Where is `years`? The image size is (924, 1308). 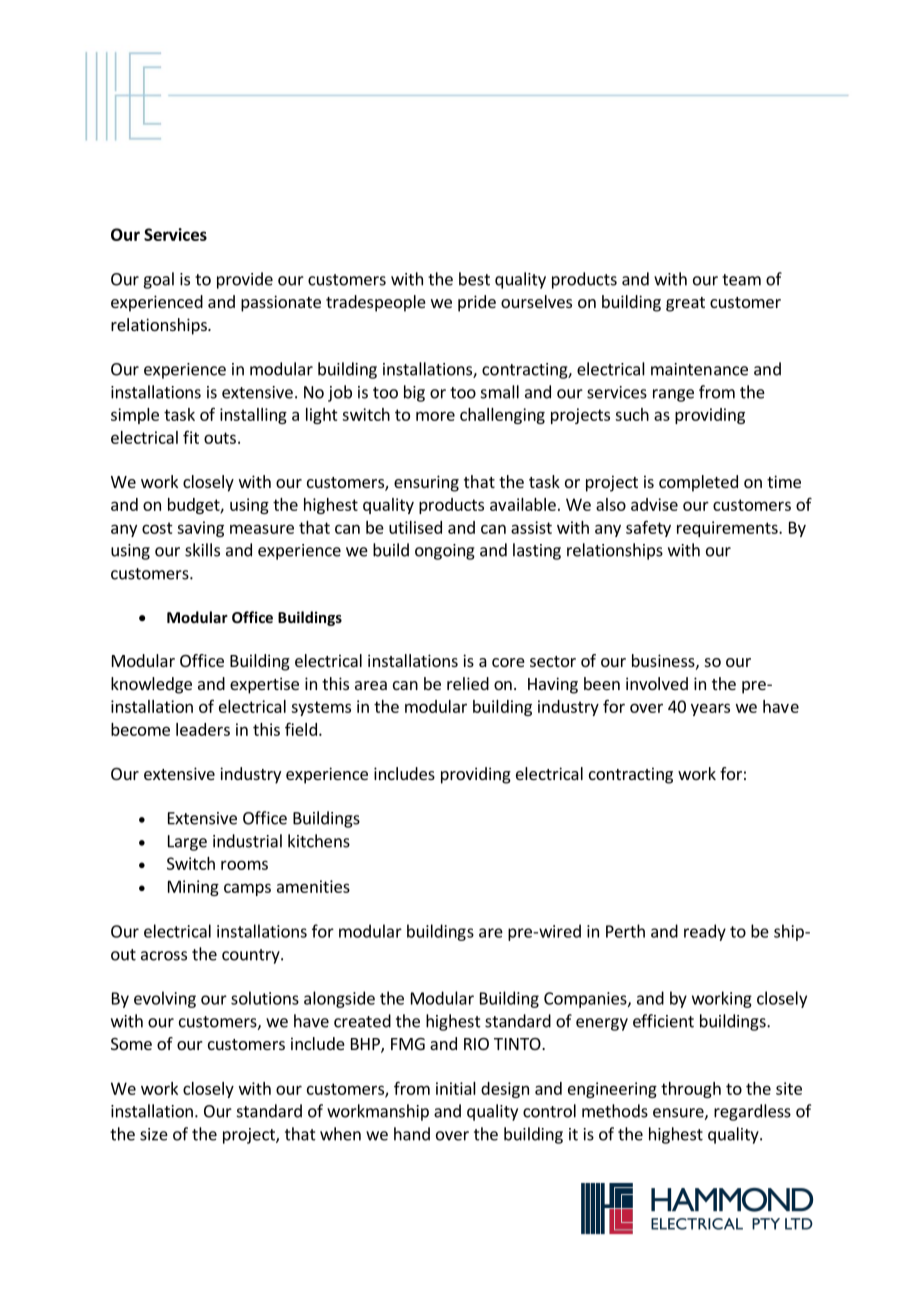 years is located at coordinates (710, 709).
